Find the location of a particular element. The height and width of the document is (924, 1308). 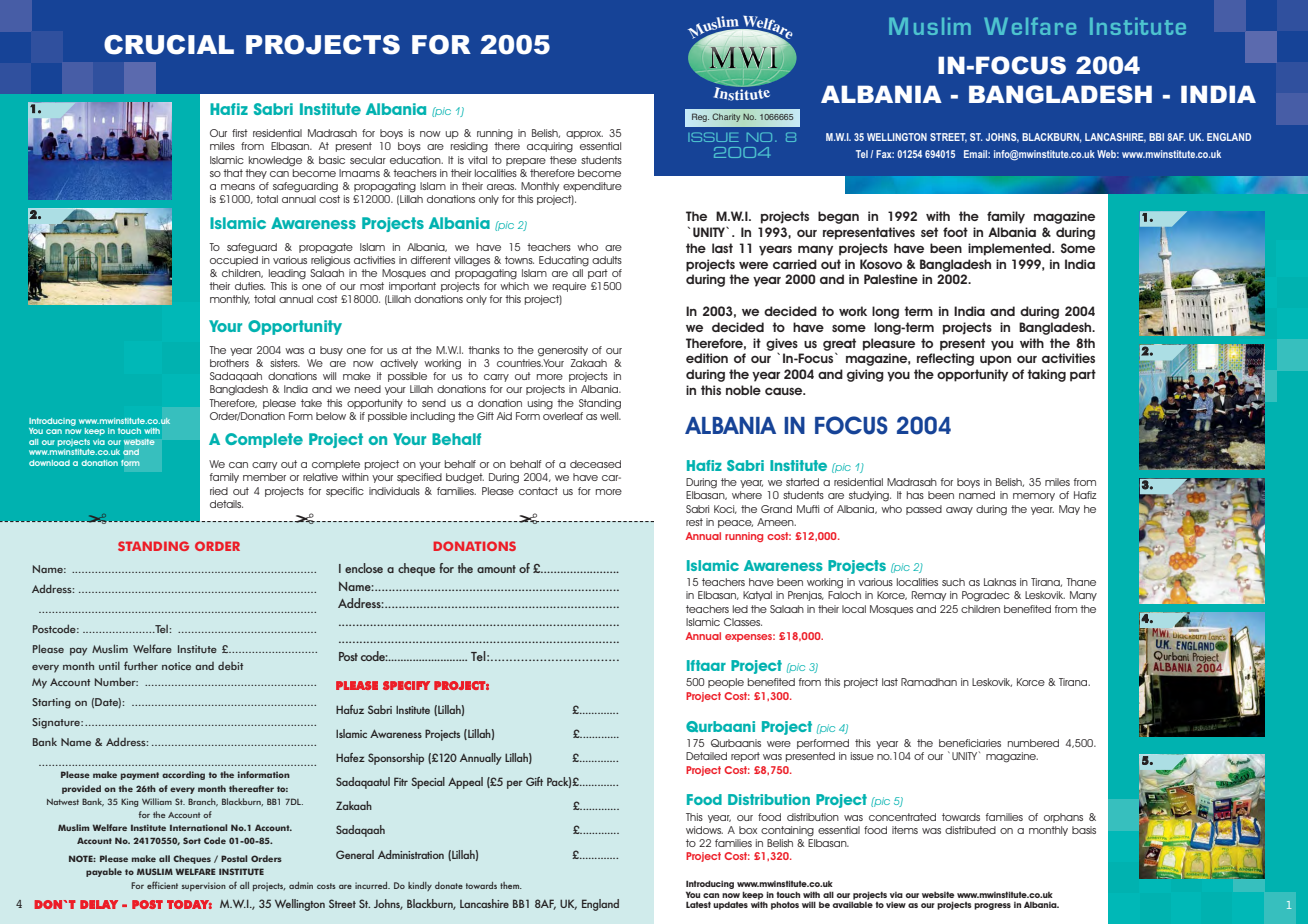

Charity is located at coordinates (726, 117).
